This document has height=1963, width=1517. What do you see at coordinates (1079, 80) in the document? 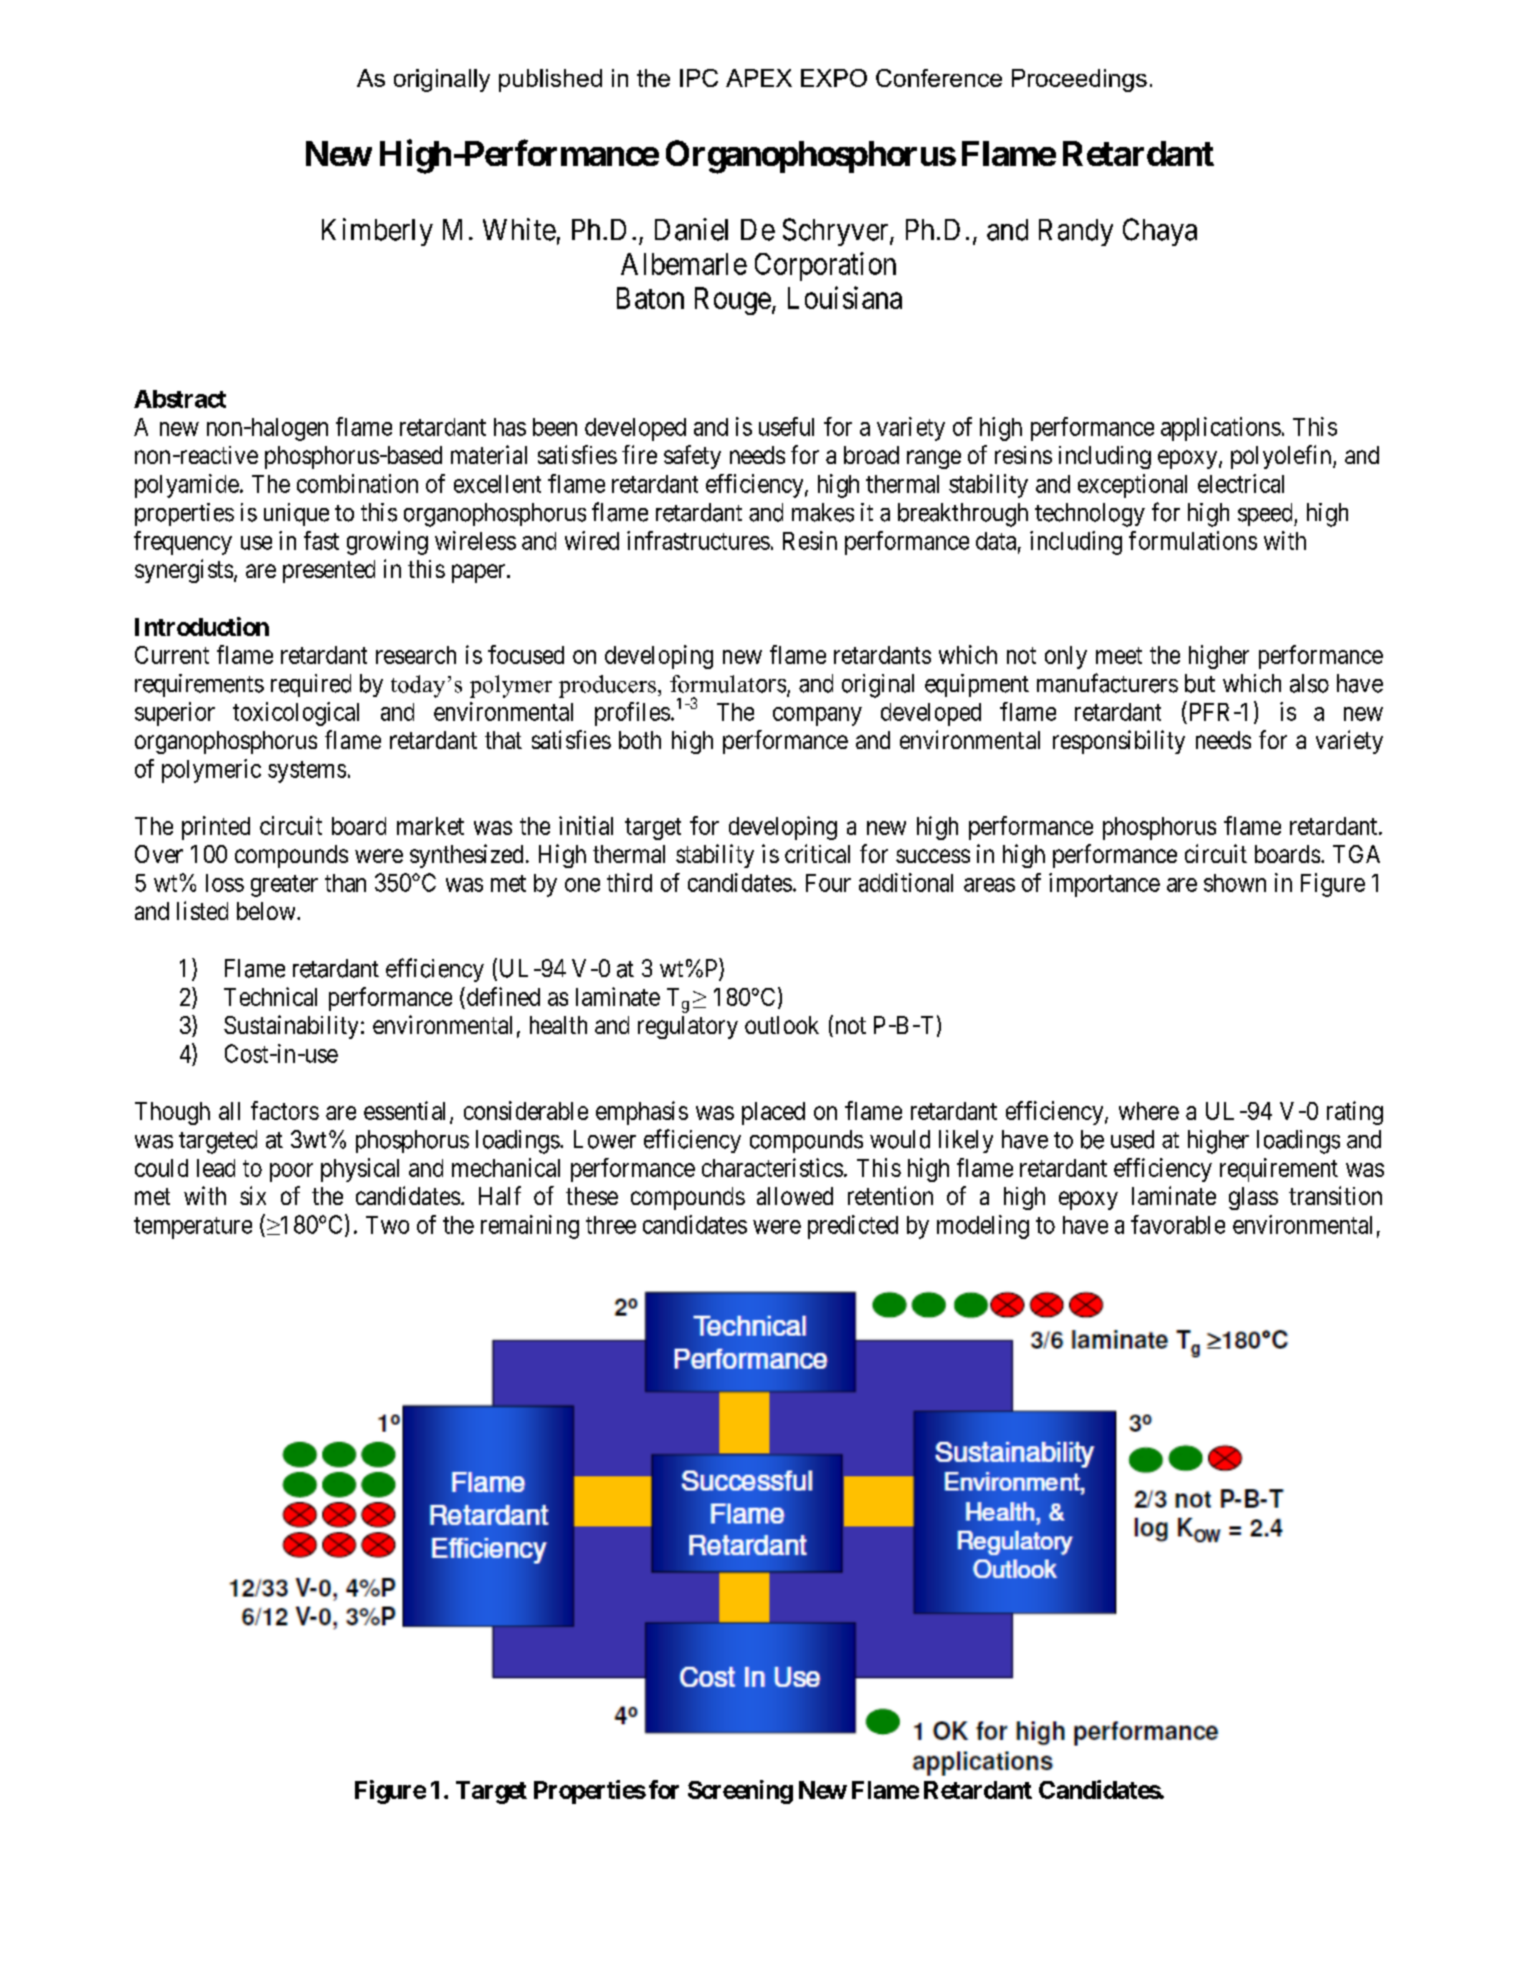
I see `Proceedings` at bounding box center [1079, 80].
